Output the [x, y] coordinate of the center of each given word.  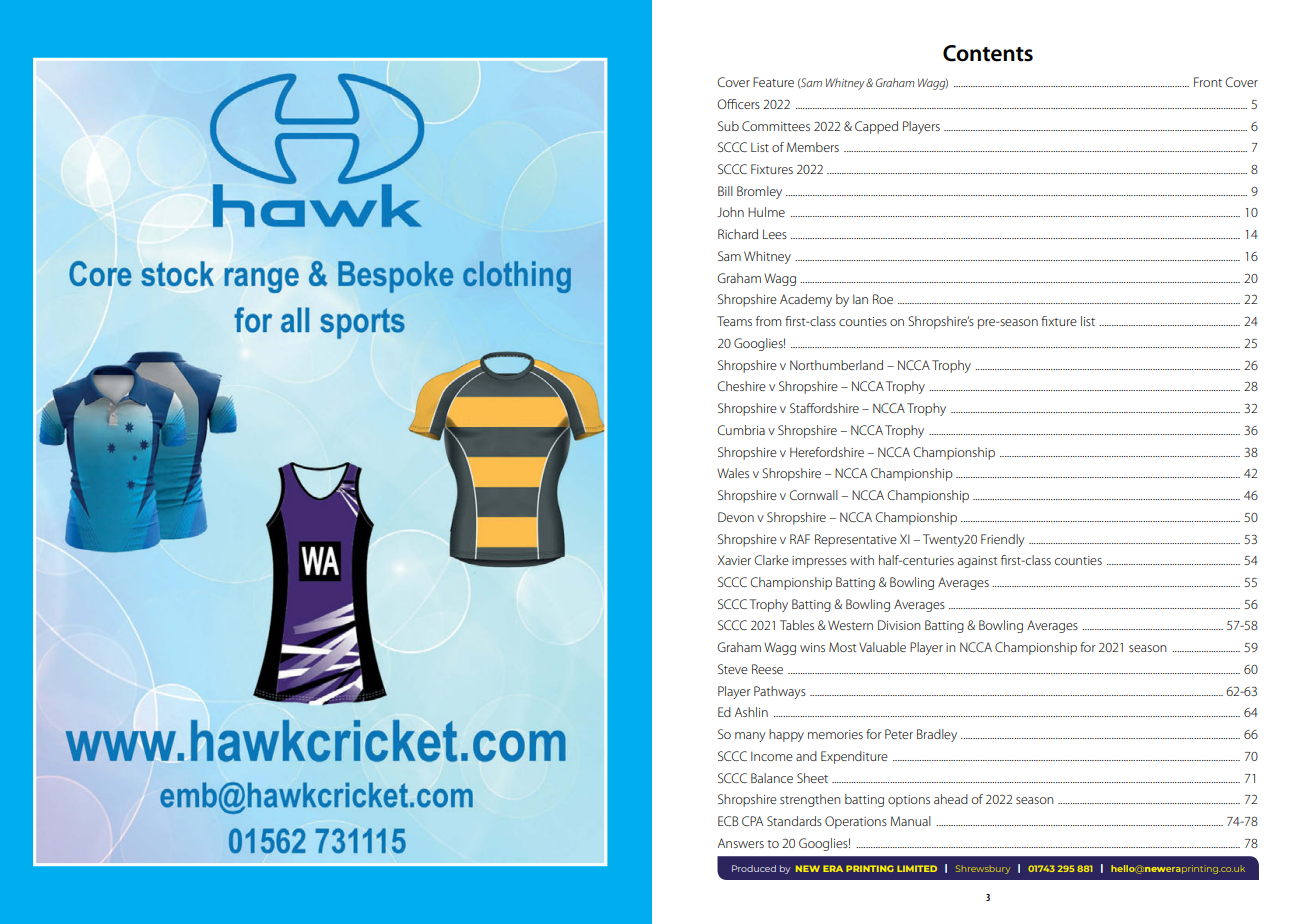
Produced [754, 868]
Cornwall [813, 495]
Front [1208, 82]
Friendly [1003, 540]
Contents [988, 53]
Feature [773, 82]
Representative [856, 540]
